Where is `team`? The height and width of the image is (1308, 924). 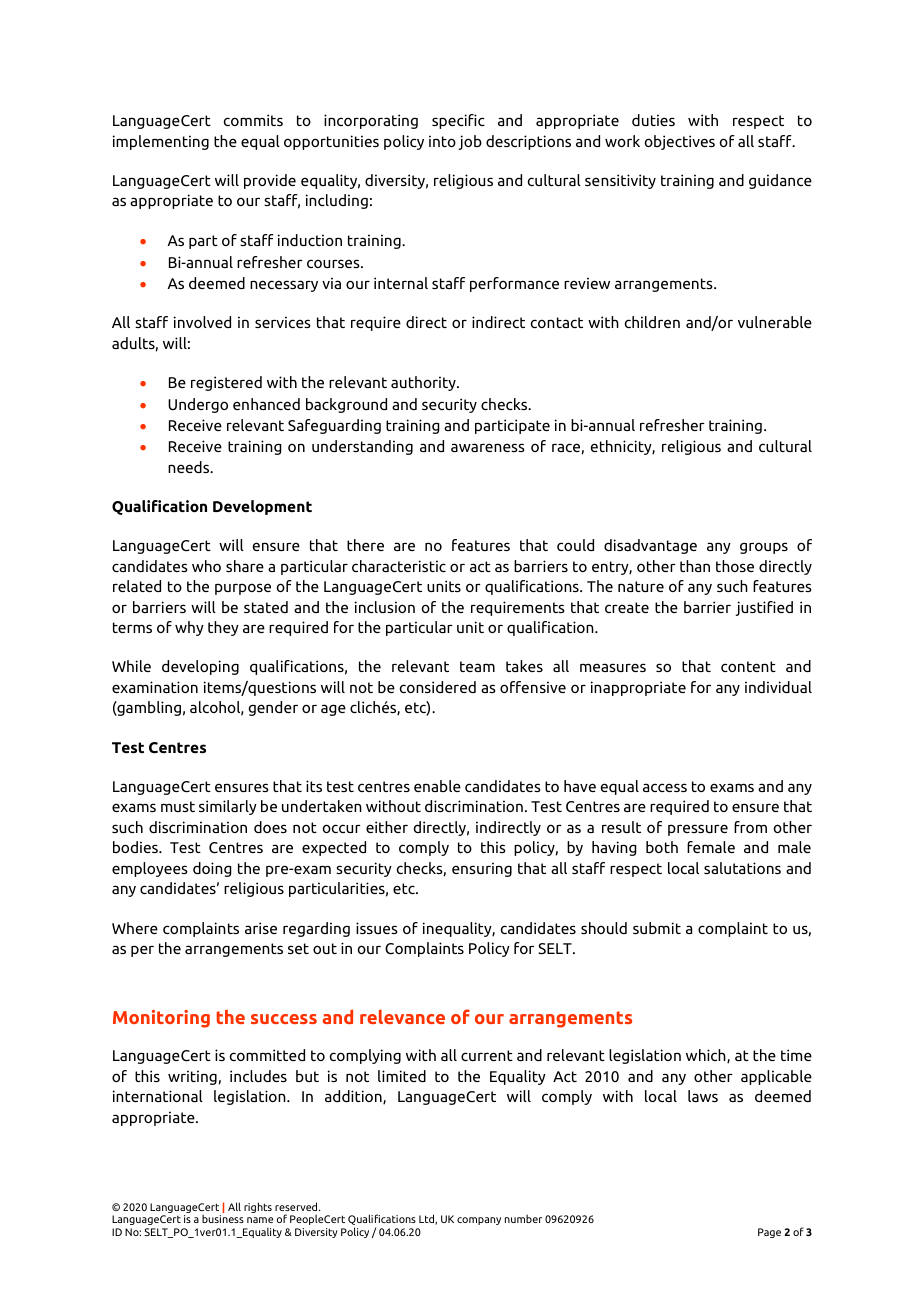 team is located at coordinates (477, 666).
